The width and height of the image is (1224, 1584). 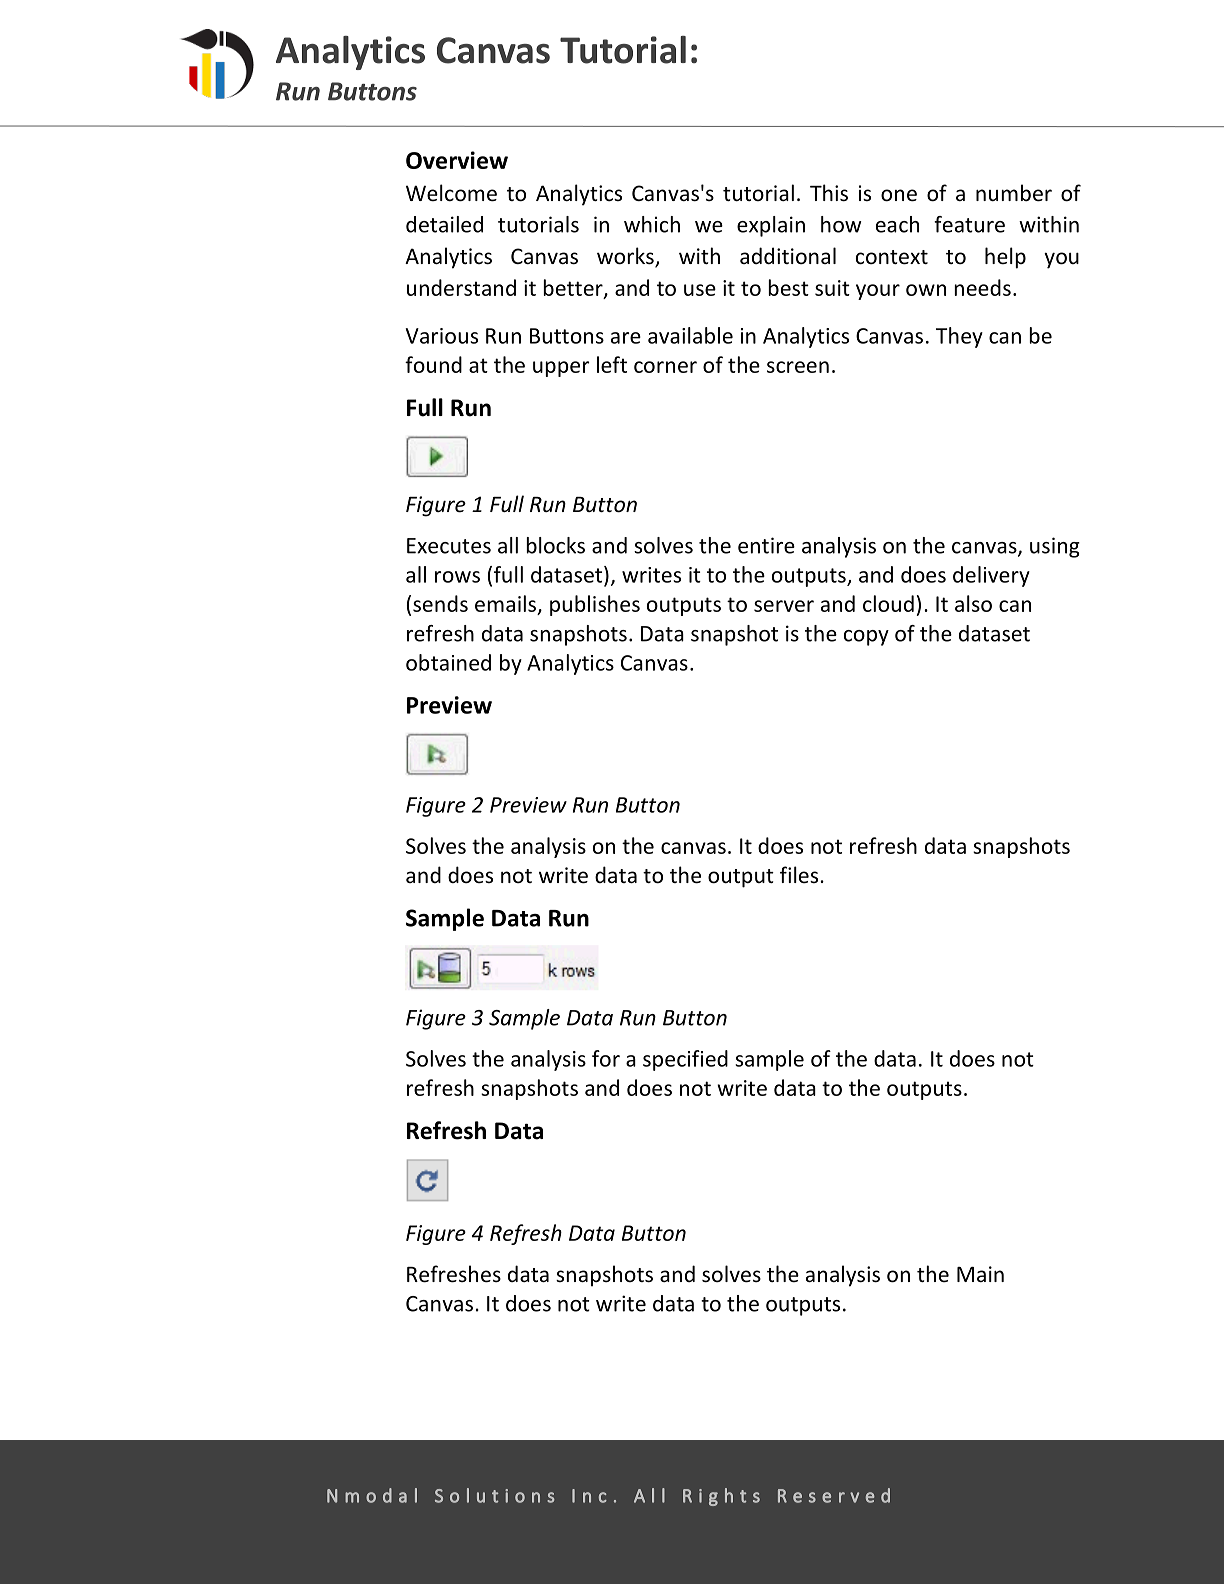 What do you see at coordinates (685, 1060) in the image?
I see `specified` at bounding box center [685, 1060].
